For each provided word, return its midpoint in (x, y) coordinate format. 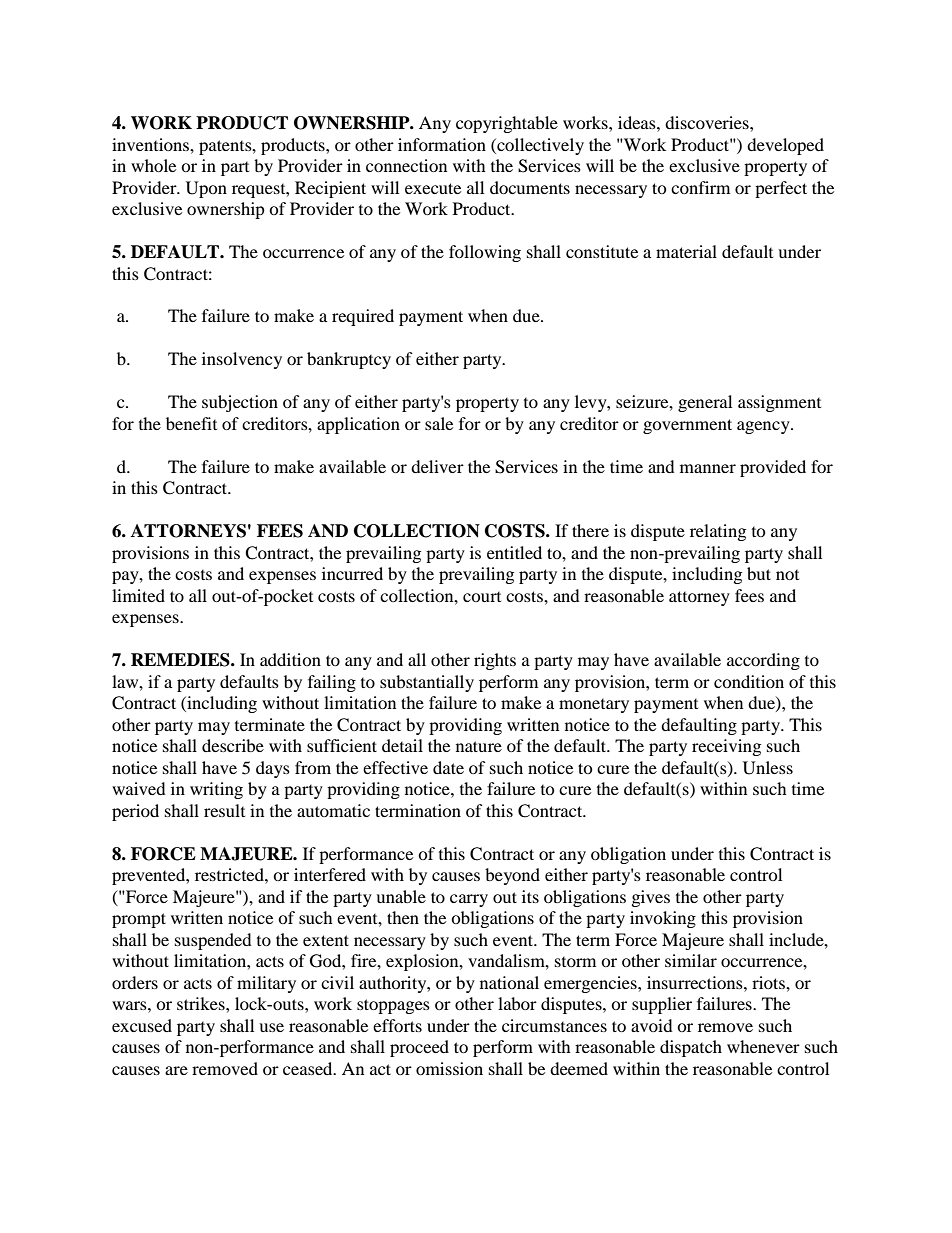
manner (708, 468)
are (176, 1070)
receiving (726, 747)
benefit (191, 423)
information (442, 144)
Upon (206, 189)
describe (233, 745)
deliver (437, 466)
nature (479, 746)
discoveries (708, 122)
